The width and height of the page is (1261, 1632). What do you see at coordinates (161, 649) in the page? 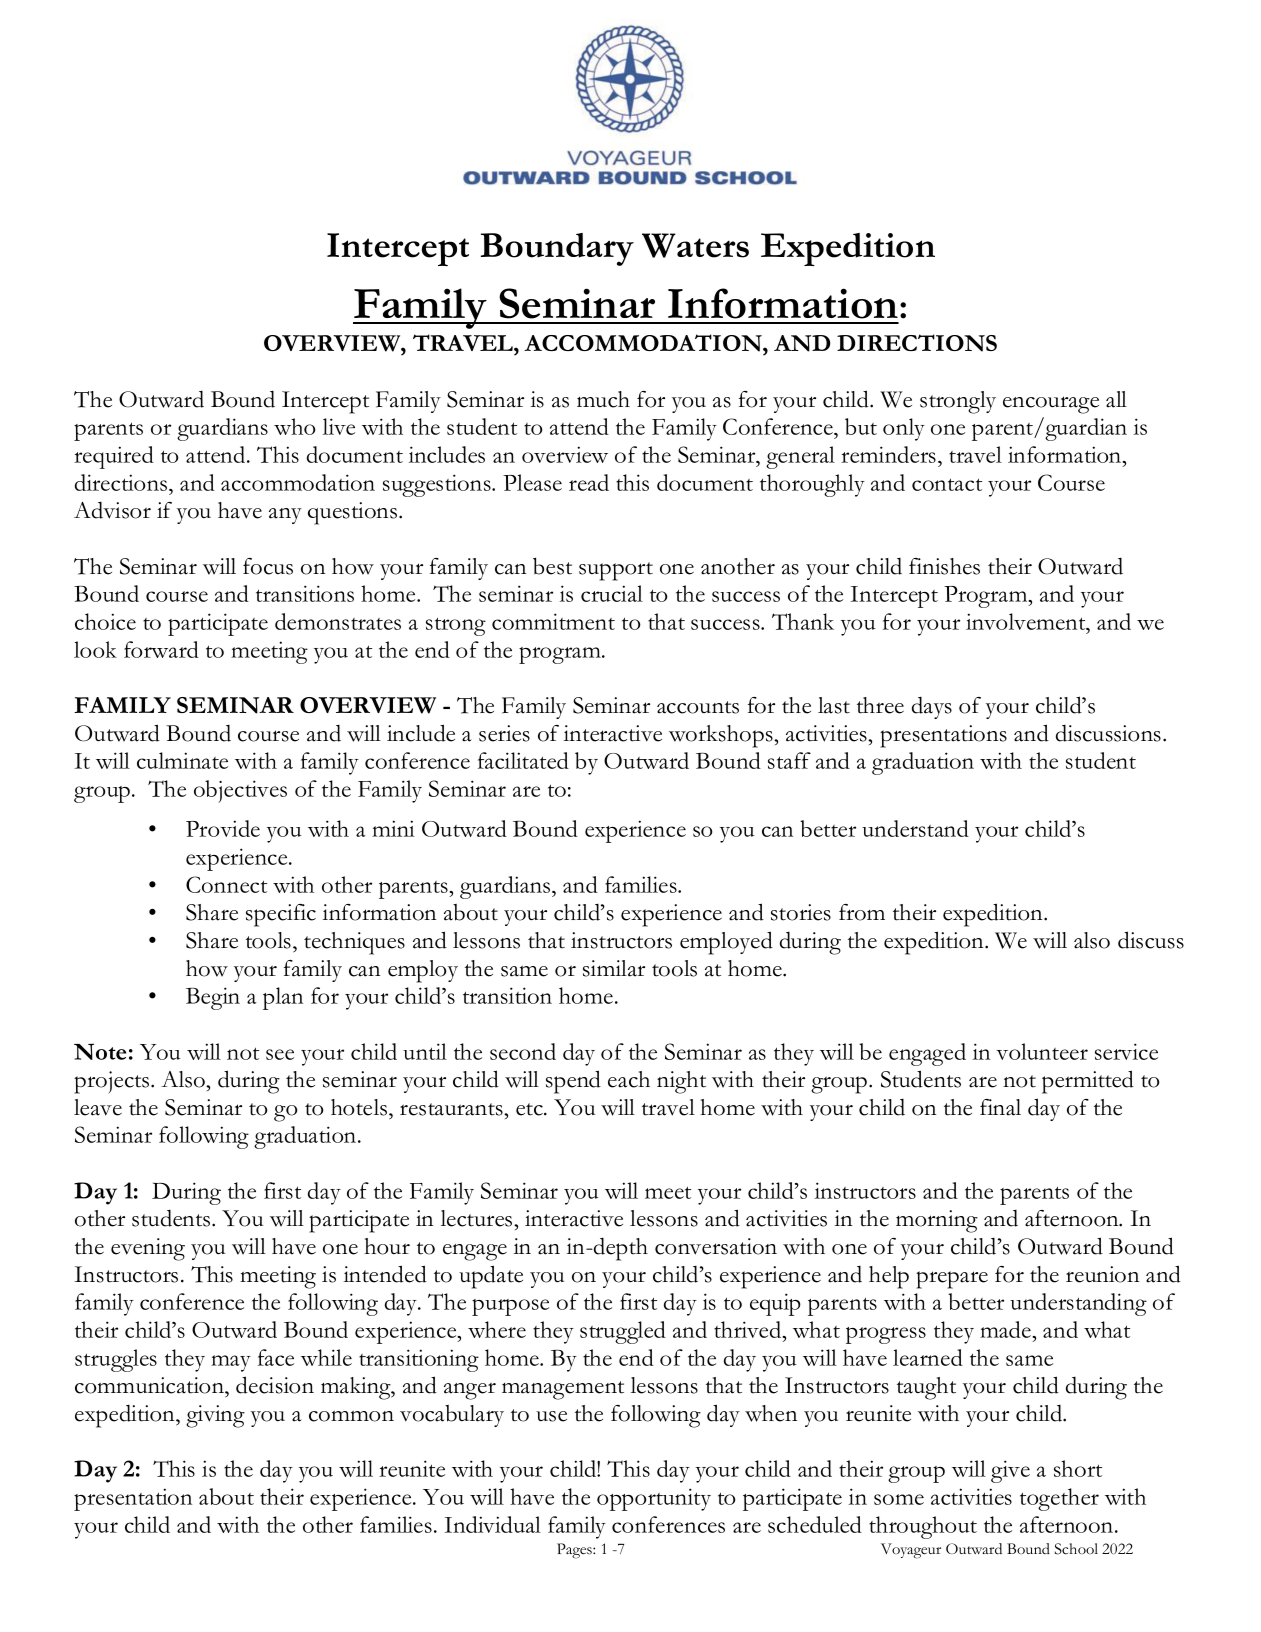
I see `forward` at bounding box center [161, 649].
